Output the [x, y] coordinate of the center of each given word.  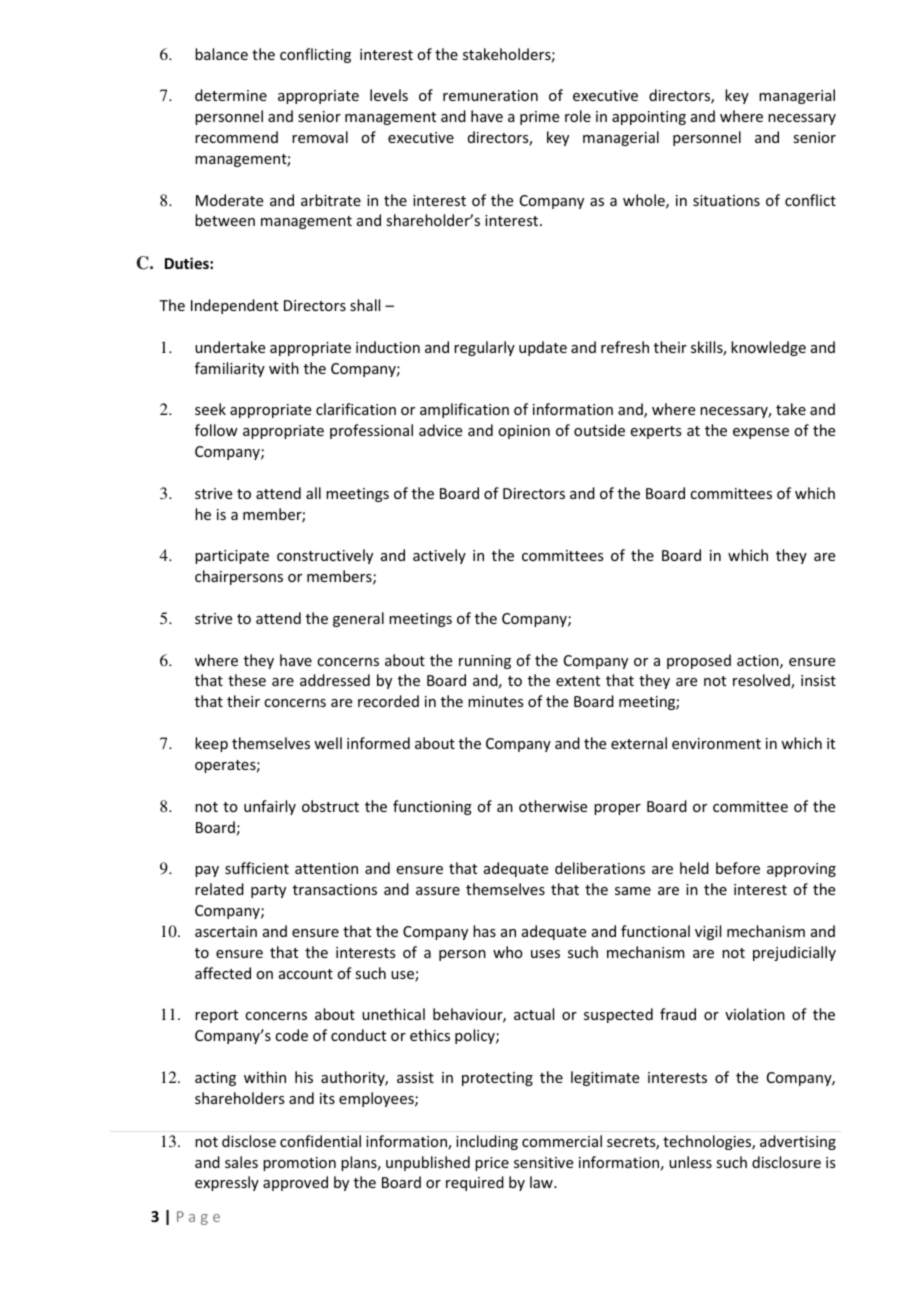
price [492, 1164]
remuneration [490, 95]
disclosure [786, 1162]
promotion [299, 1164]
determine [231, 95]
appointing [649, 118]
